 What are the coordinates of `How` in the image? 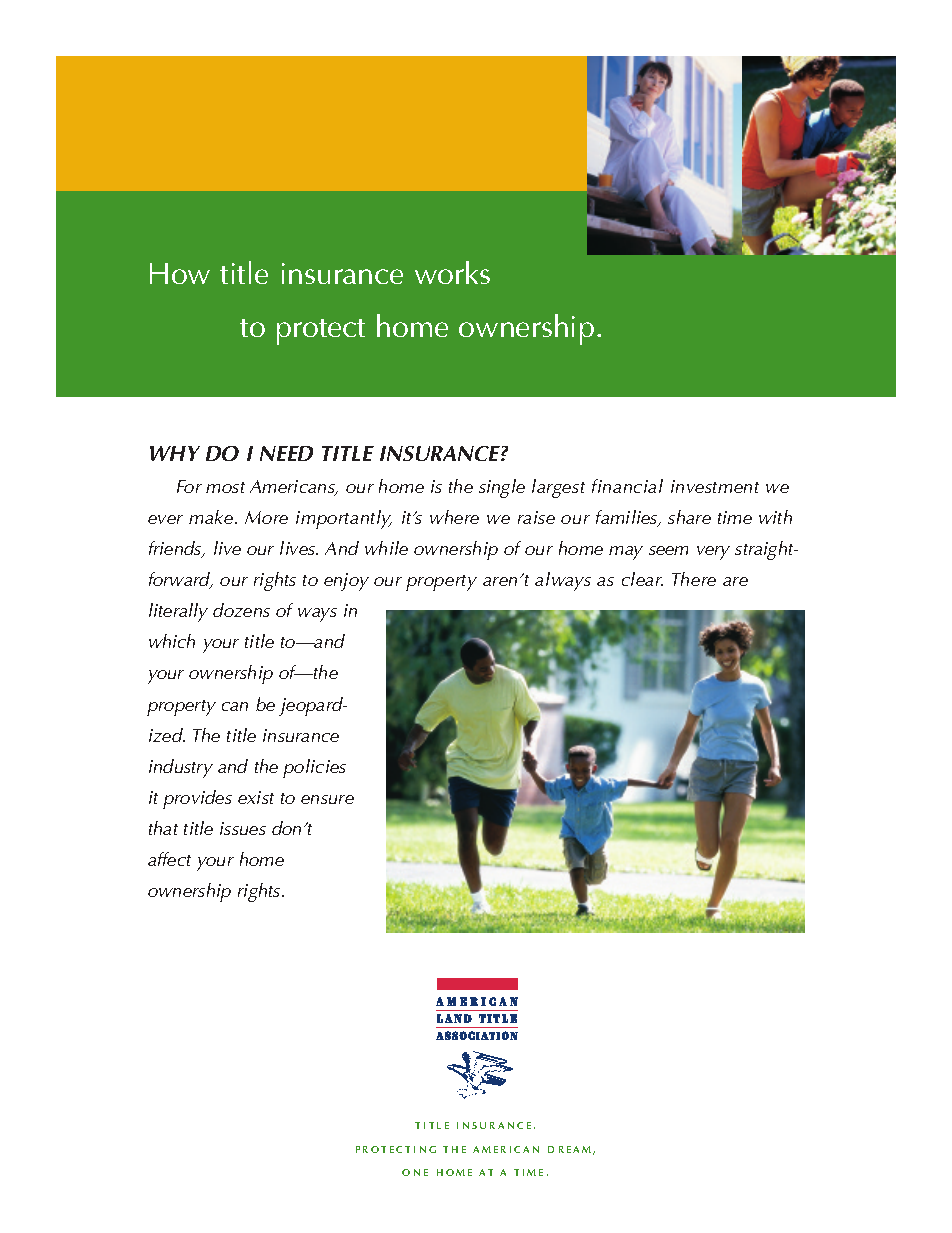 It's located at (180, 273).
